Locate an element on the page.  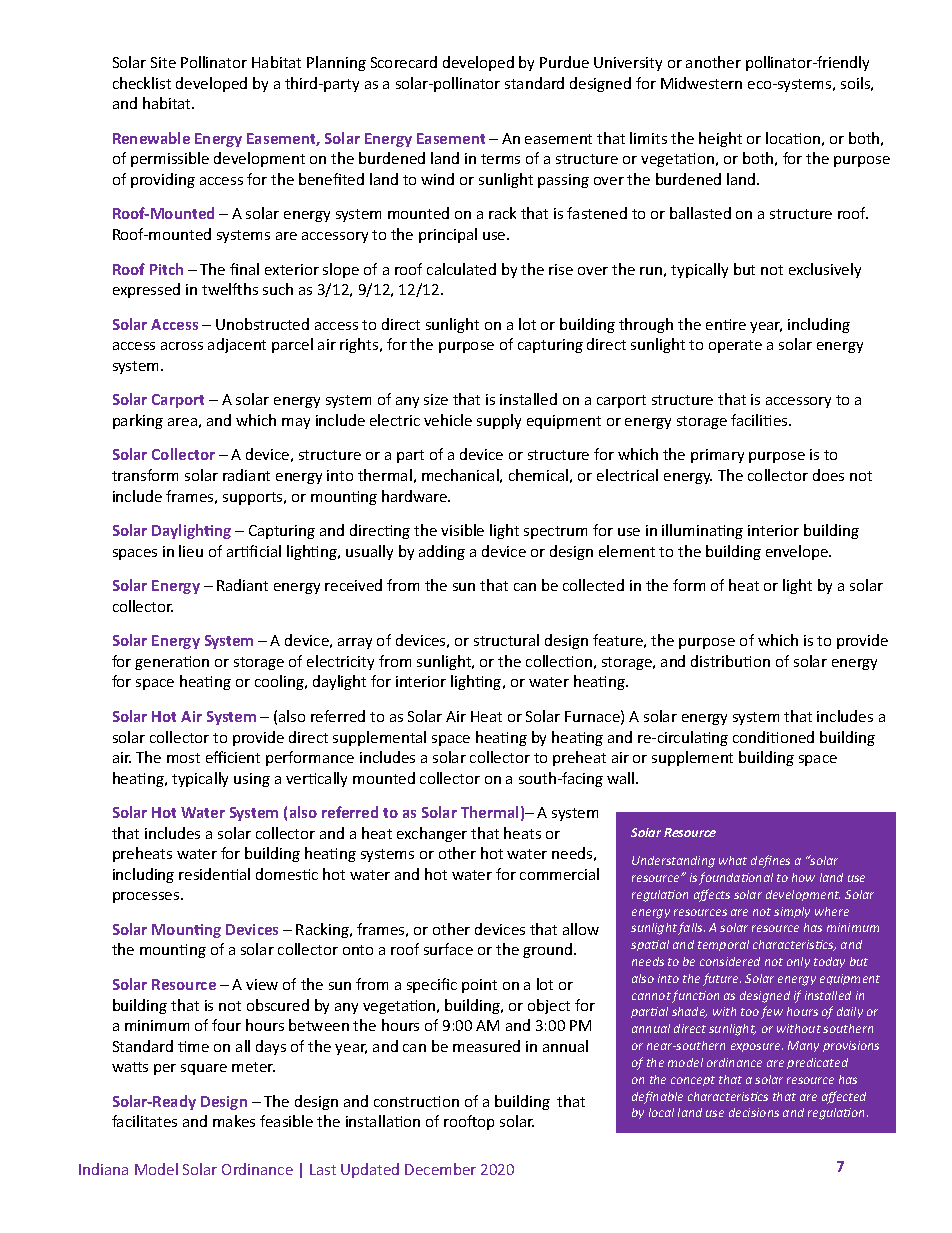
Site is located at coordinates (163, 62).
